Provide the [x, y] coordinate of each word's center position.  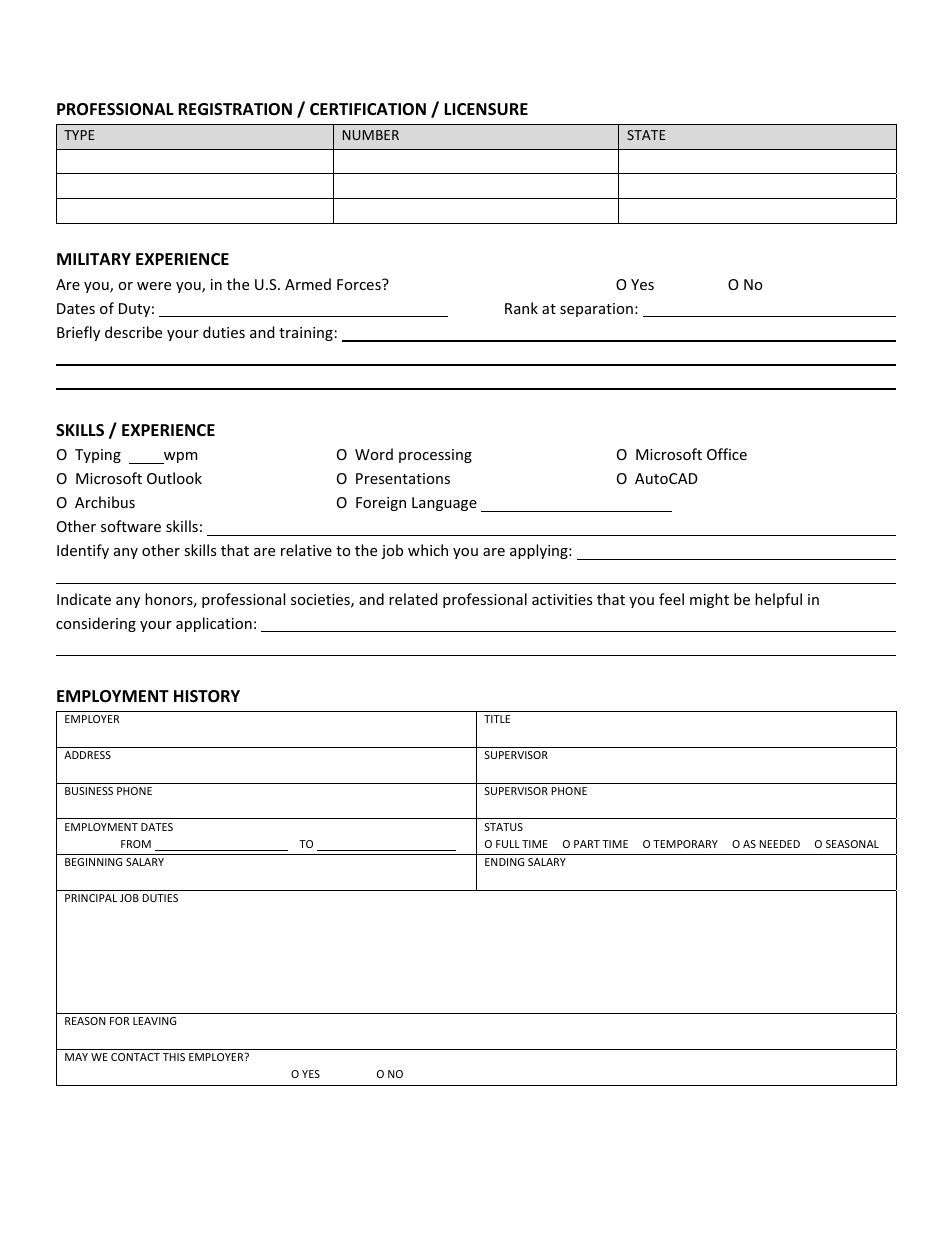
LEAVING [154, 1021]
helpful [778, 600]
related [413, 599]
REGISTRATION [235, 109]
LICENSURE [486, 109]
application [214, 624]
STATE [646, 135]
